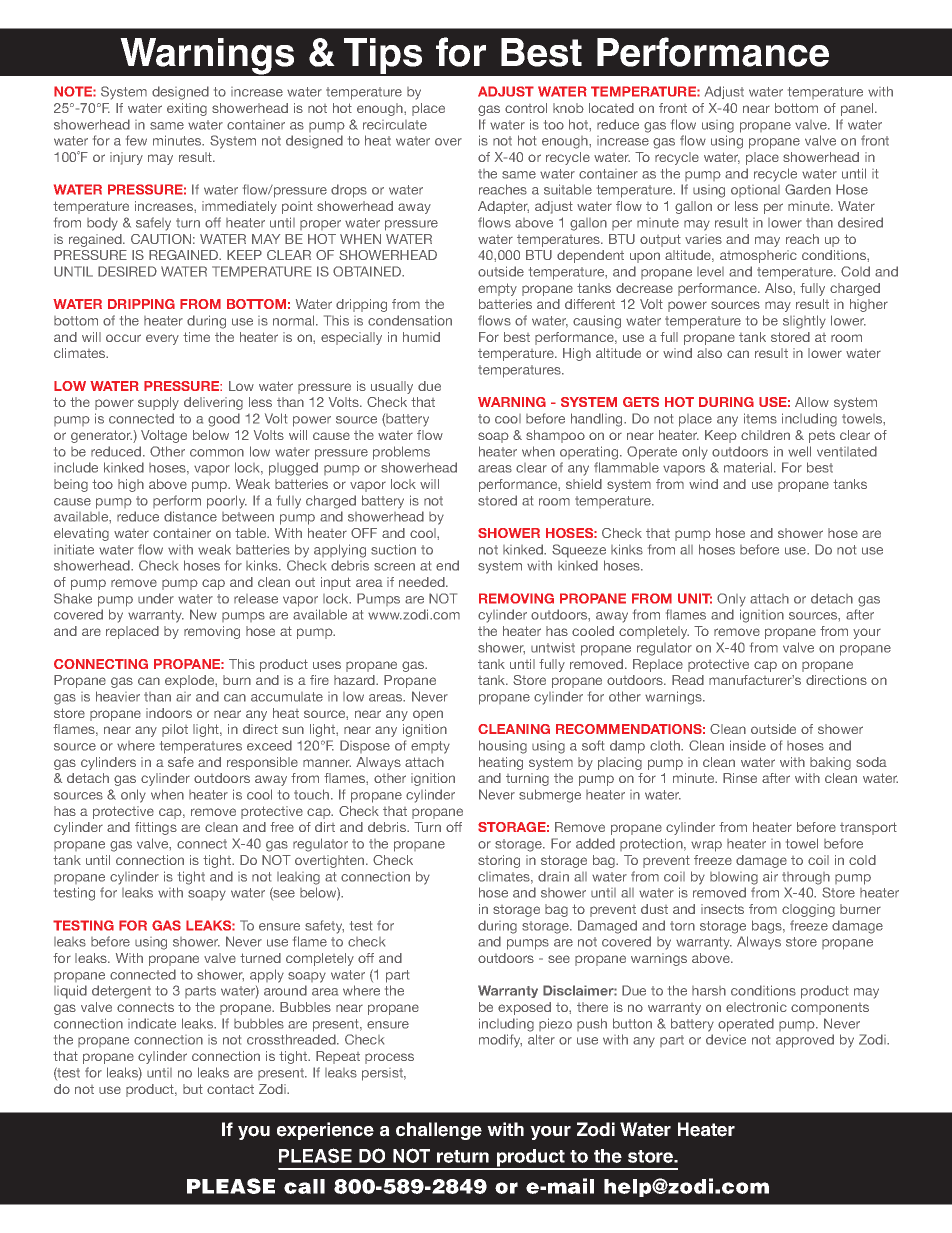  Describe the element at coordinates (190, 516) in the screenshot. I see `distance` at that location.
